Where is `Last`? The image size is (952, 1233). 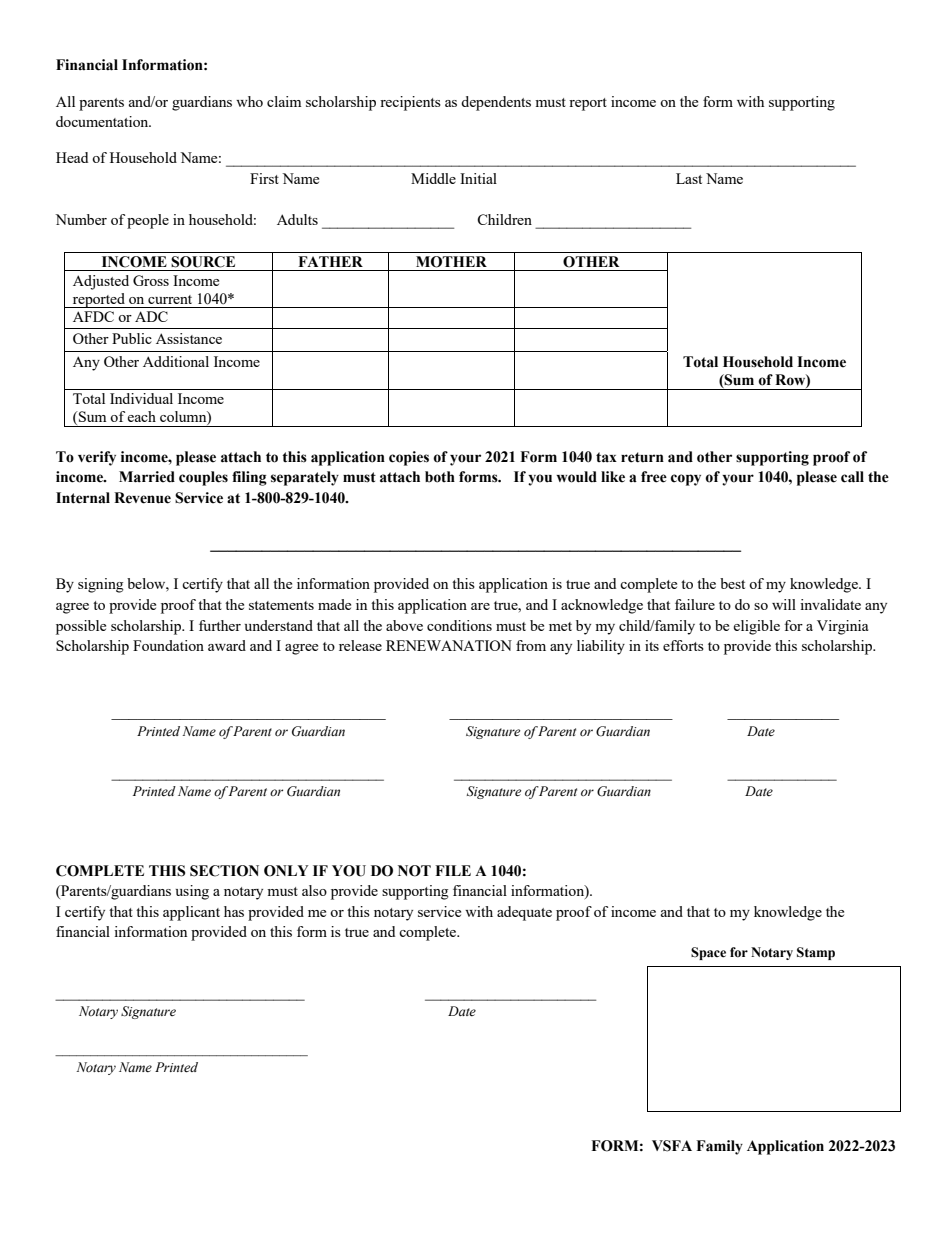
Last is located at coordinates (689, 178).
